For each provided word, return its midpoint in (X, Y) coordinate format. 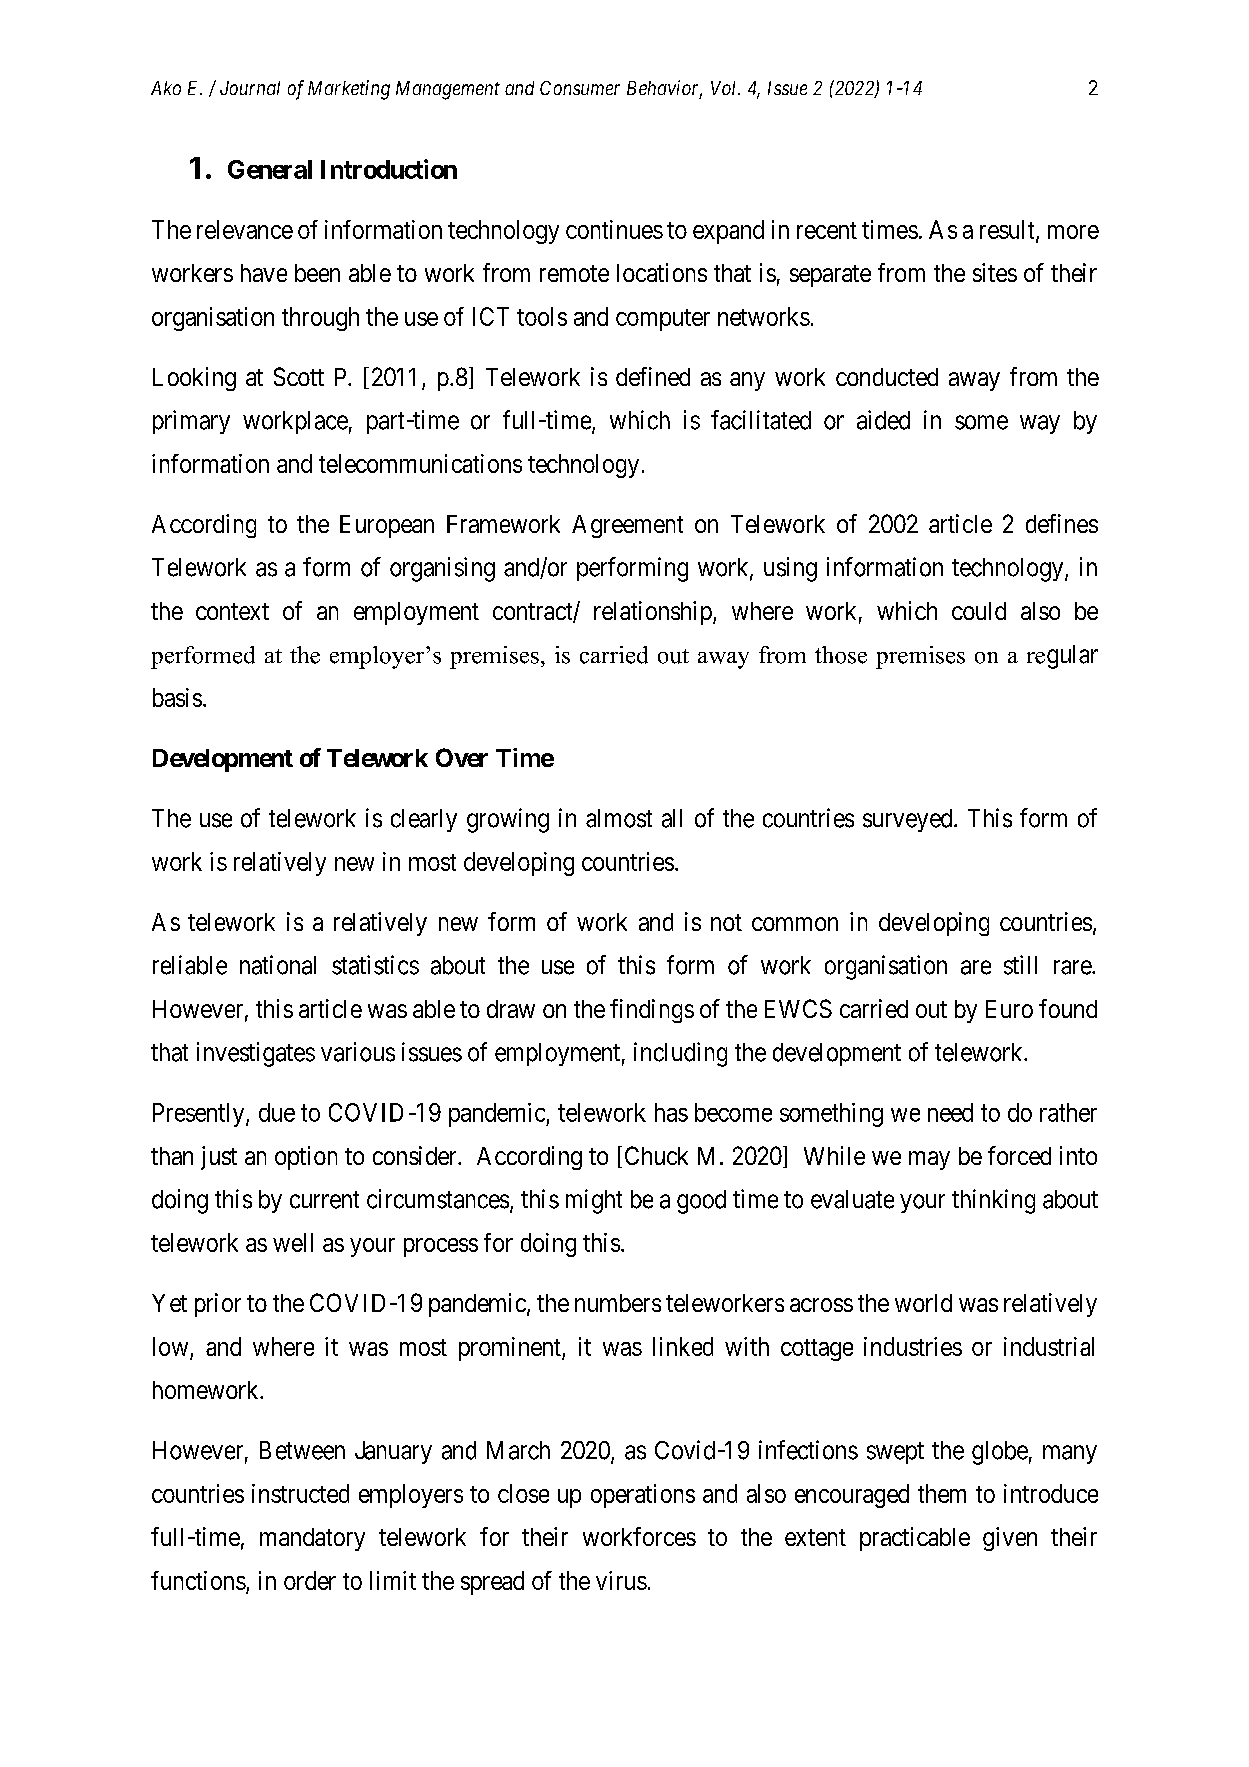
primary (191, 422)
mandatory (312, 1539)
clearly (424, 820)
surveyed (909, 820)
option (306, 1158)
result (1008, 230)
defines (1062, 523)
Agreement (627, 526)
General (270, 169)
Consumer (580, 88)
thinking (993, 1201)
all (672, 818)
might (594, 1201)
